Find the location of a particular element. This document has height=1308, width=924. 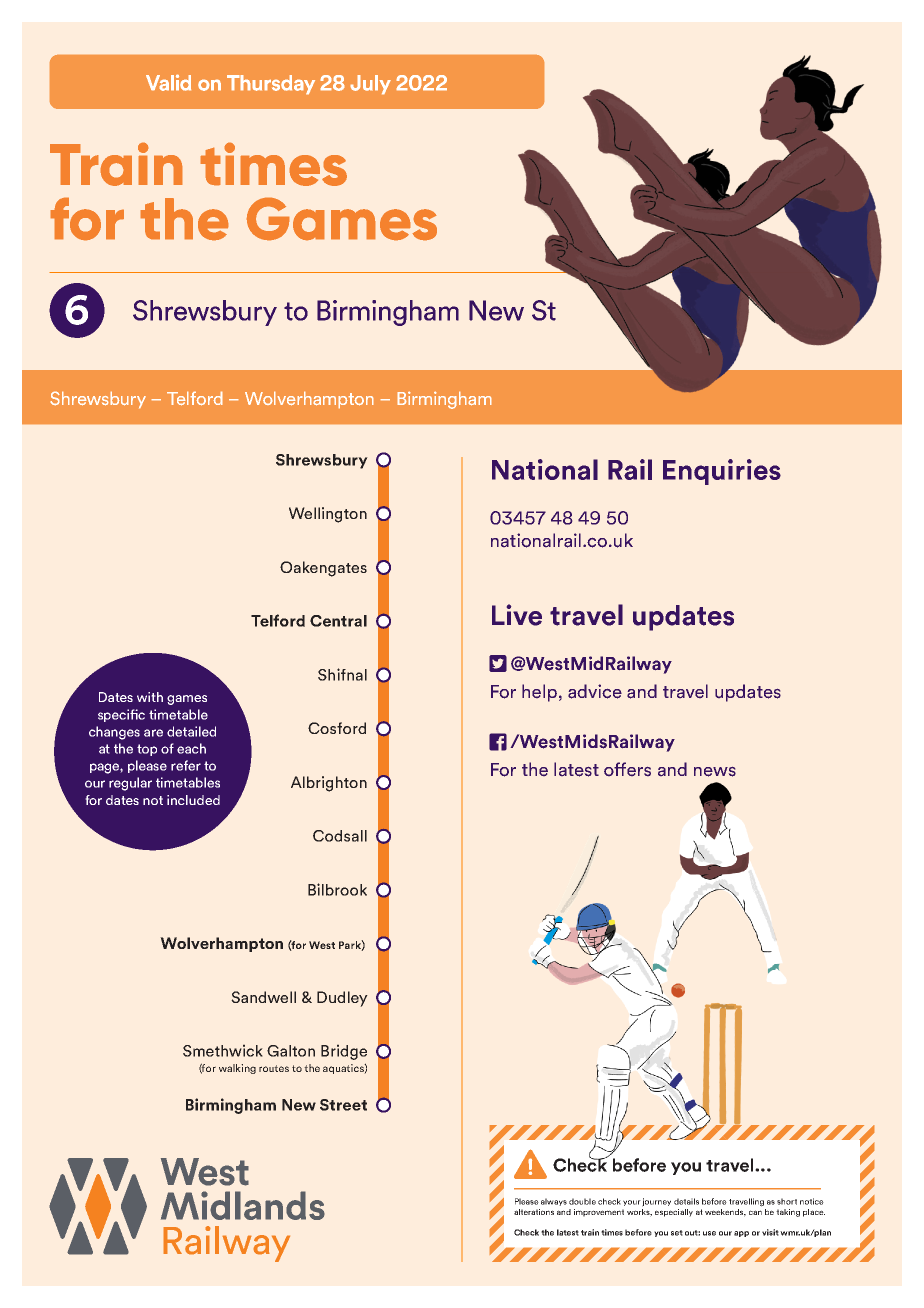

July is located at coordinates (370, 85).
